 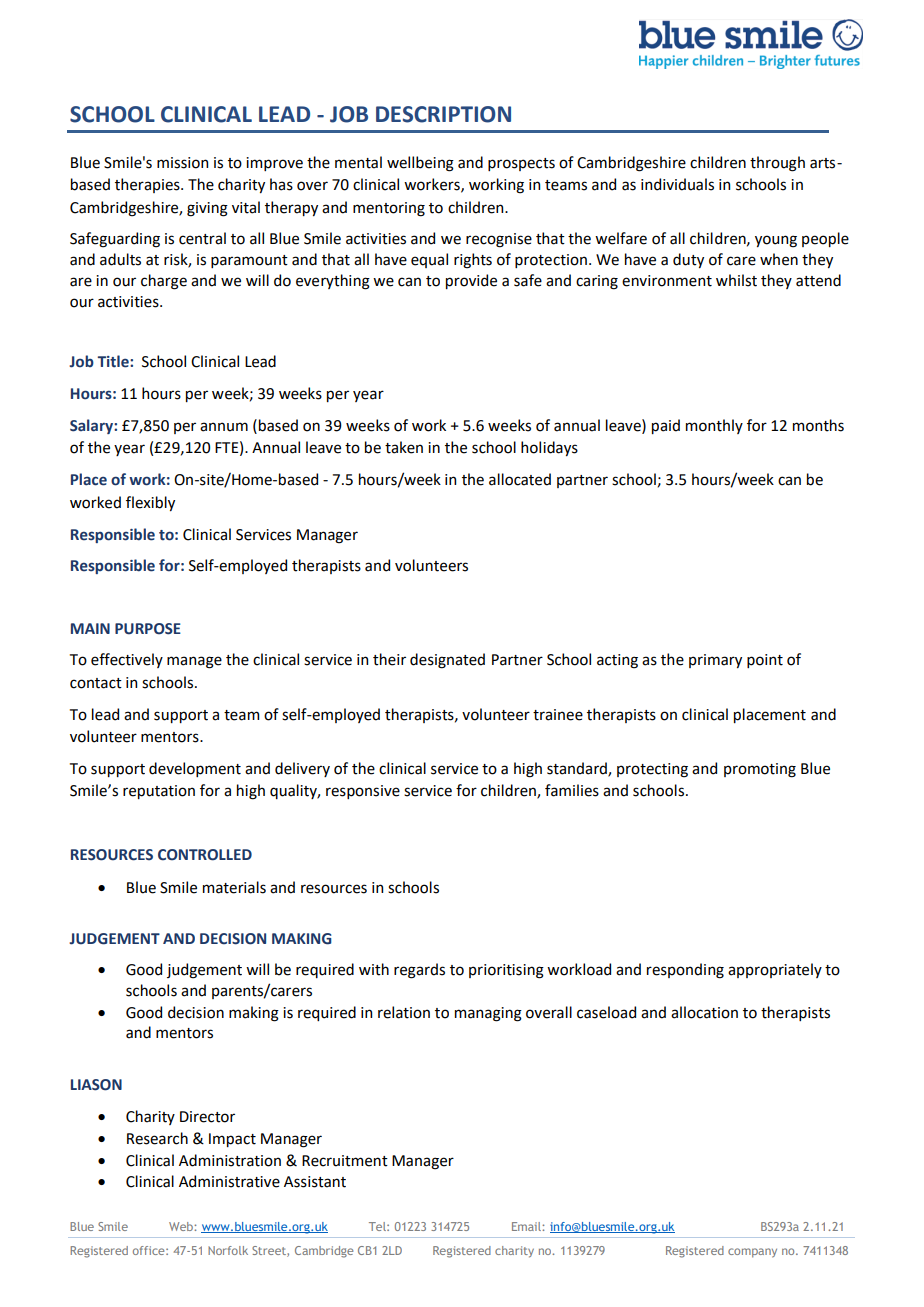 What do you see at coordinates (447, 661) in the document?
I see `designated` at bounding box center [447, 661].
